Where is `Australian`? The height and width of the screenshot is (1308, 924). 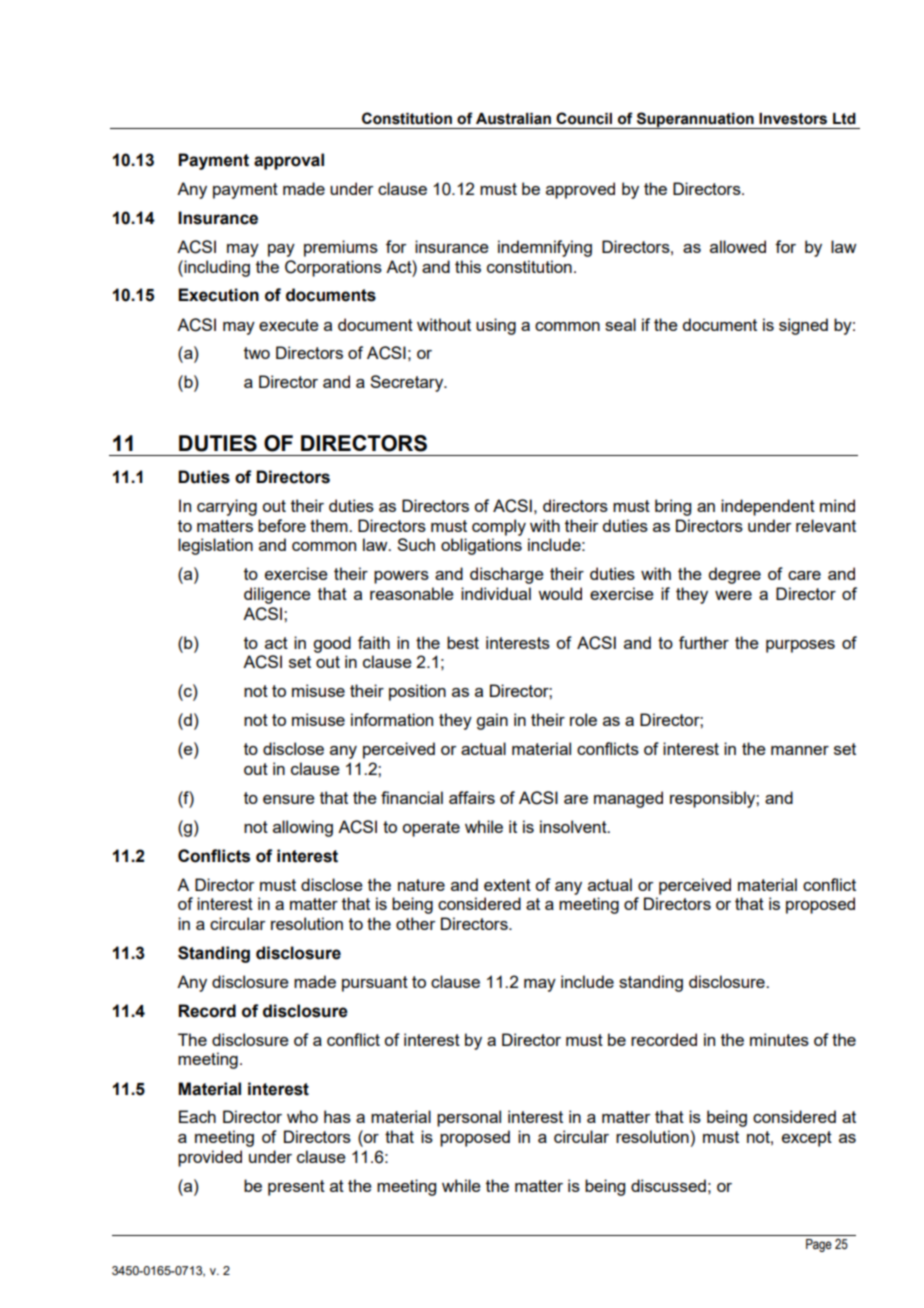
Australian is located at coordinates (513, 119).
